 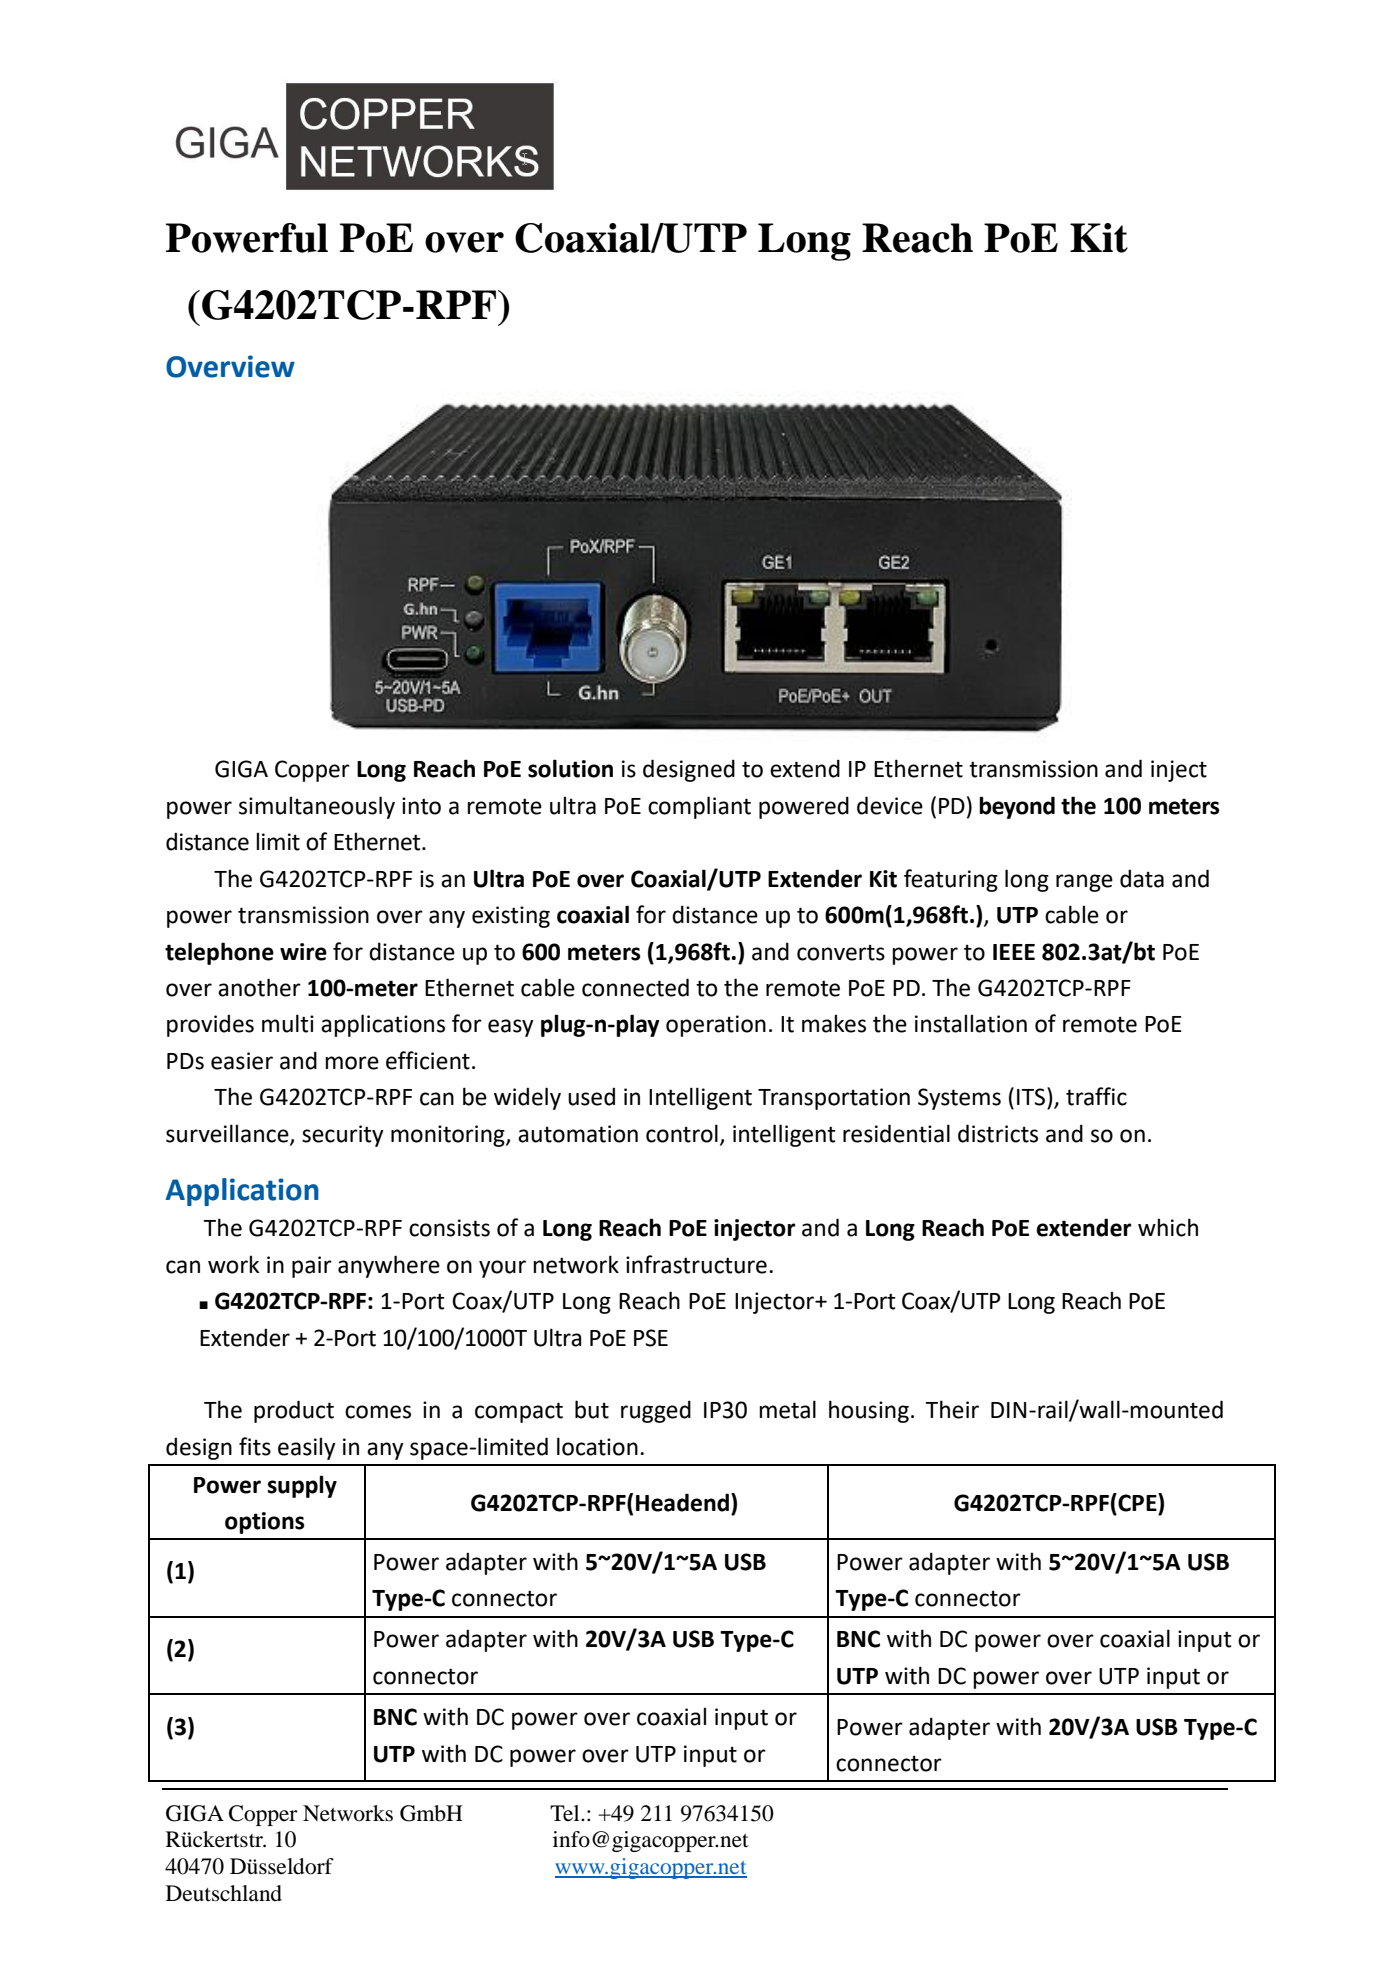 What do you see at coordinates (343, 1136) in the screenshot?
I see `security` at bounding box center [343, 1136].
